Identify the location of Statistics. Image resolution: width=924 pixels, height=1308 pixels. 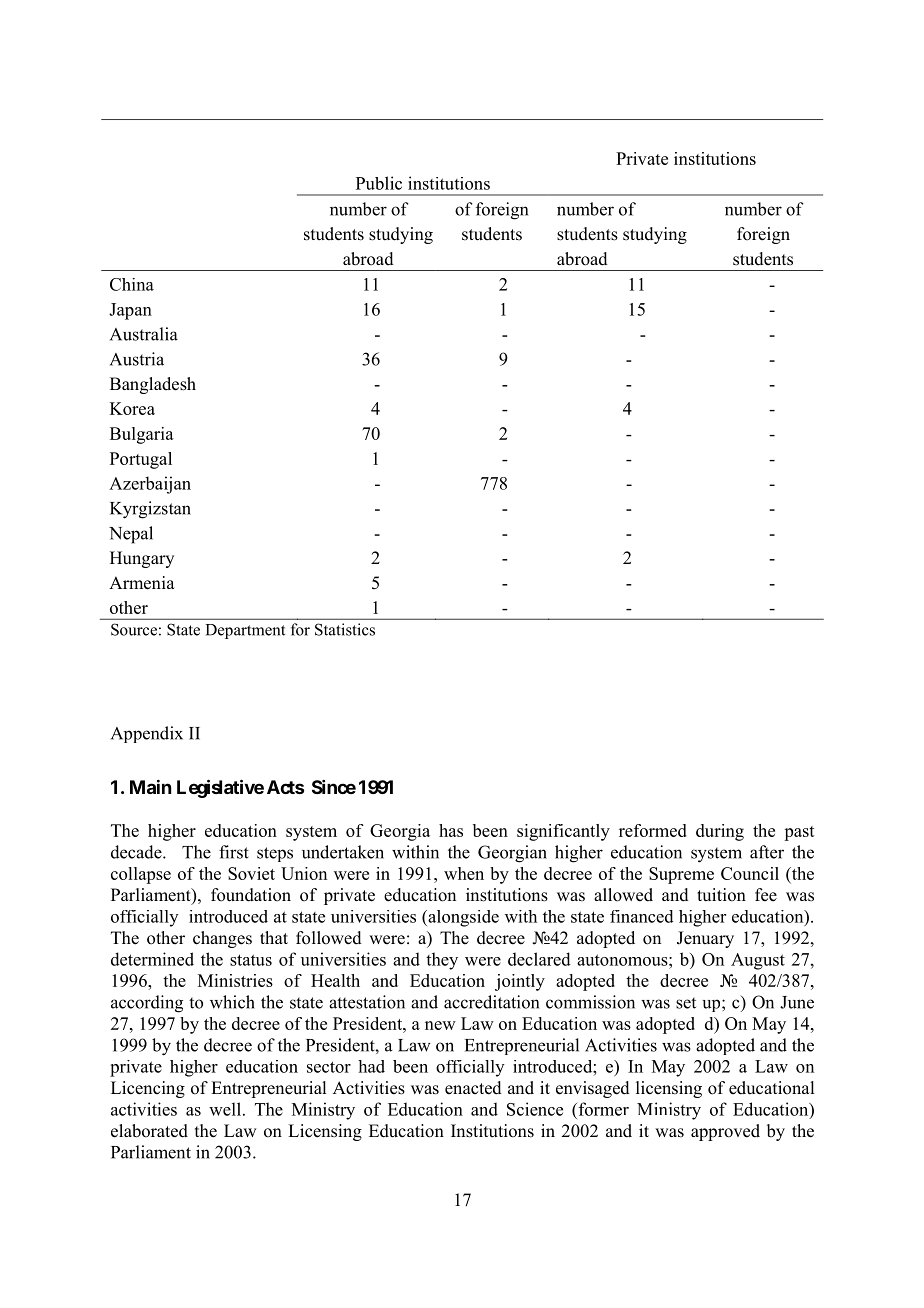
(345, 629).
